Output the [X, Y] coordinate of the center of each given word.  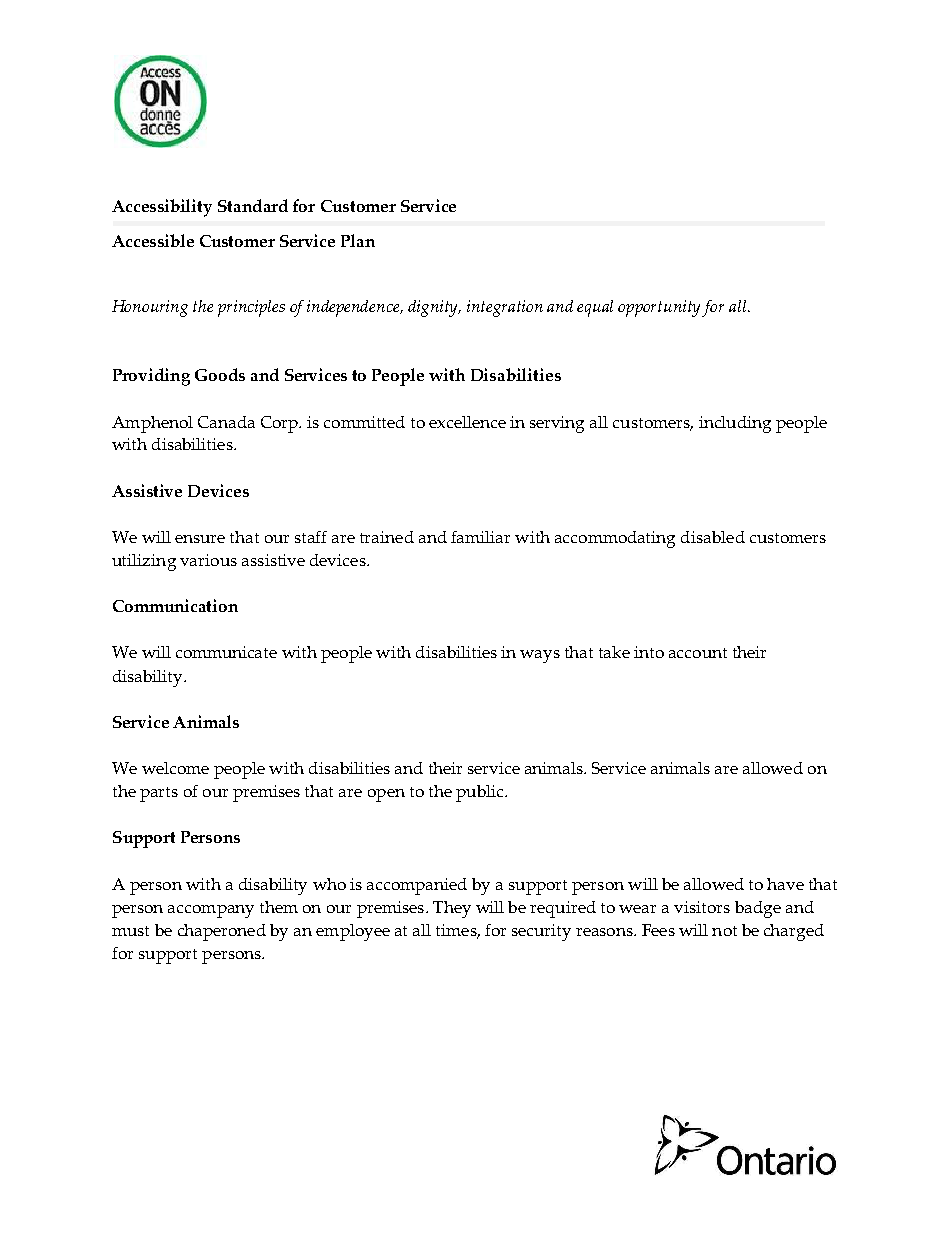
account [698, 653]
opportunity [660, 308]
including [735, 424]
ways [540, 656]
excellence [467, 422]
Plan [358, 240]
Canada [226, 422]
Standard [253, 205]
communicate [226, 652]
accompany [211, 911]
